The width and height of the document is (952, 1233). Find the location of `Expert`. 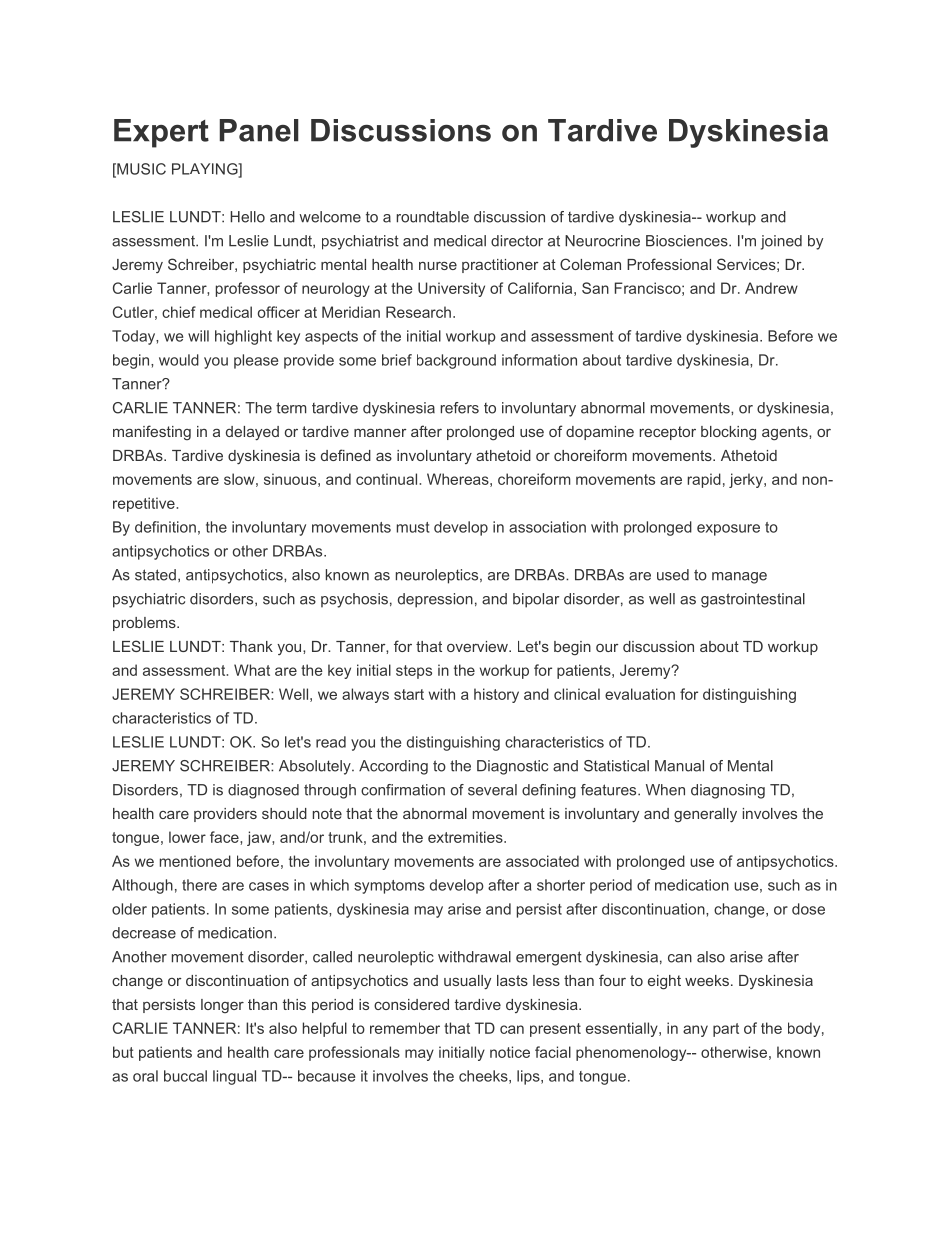

Expert is located at coordinates (161, 133).
